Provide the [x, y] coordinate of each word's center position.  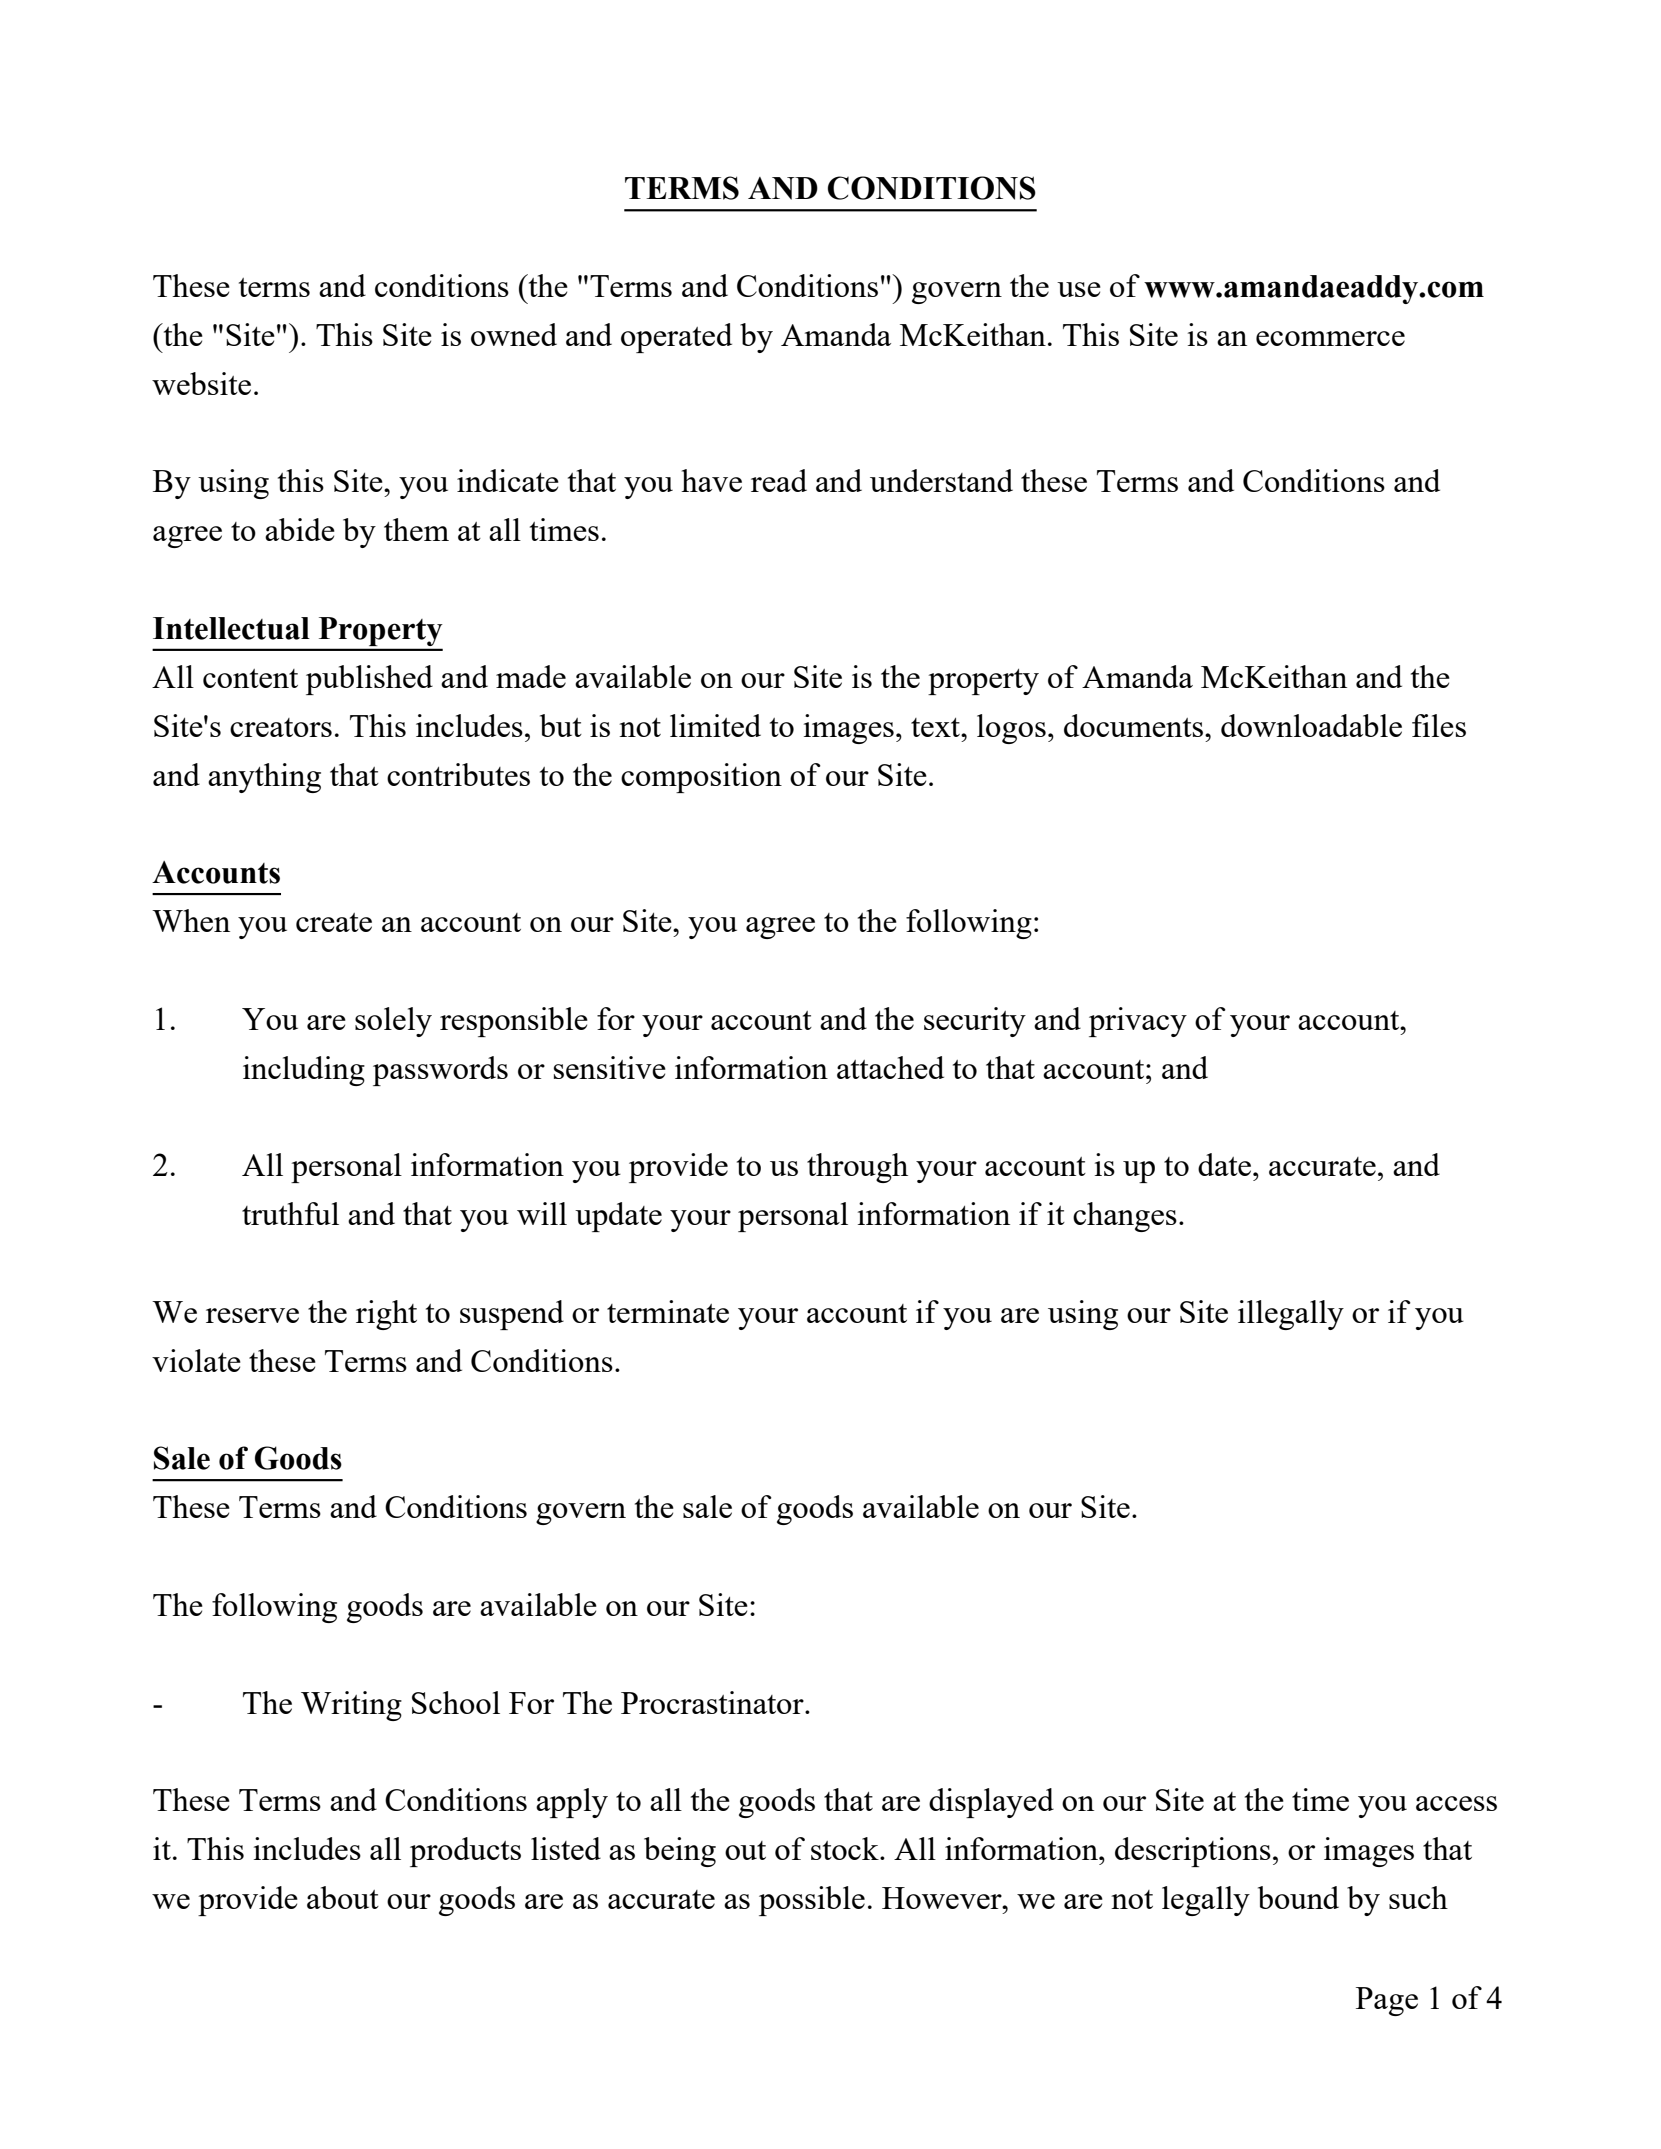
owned [514, 334]
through [857, 1168]
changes [1125, 1217]
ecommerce [1330, 338]
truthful [290, 1213]
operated [676, 338]
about [343, 1897]
